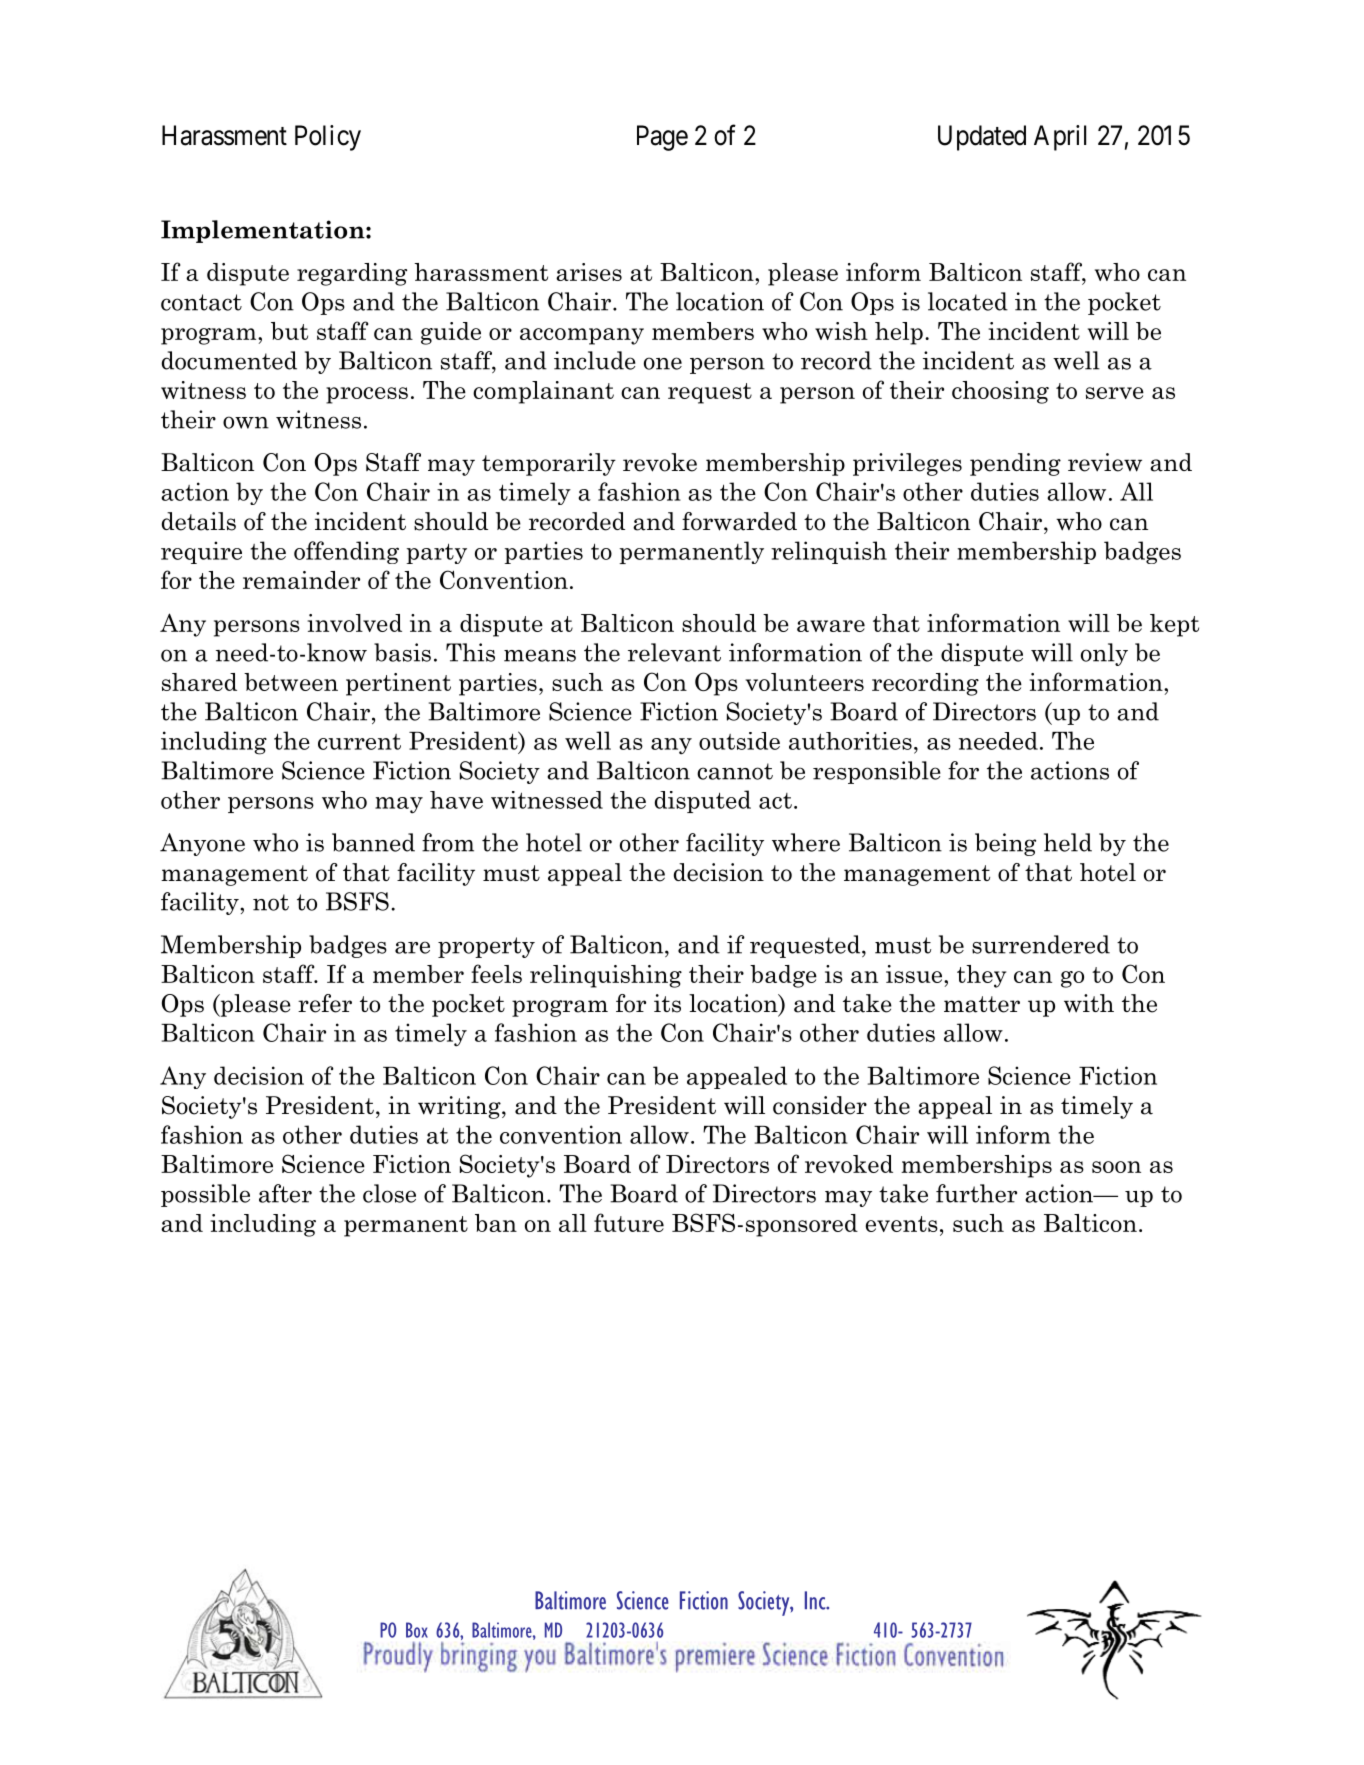  What do you see at coordinates (291, 682) in the screenshot?
I see `between` at bounding box center [291, 682].
